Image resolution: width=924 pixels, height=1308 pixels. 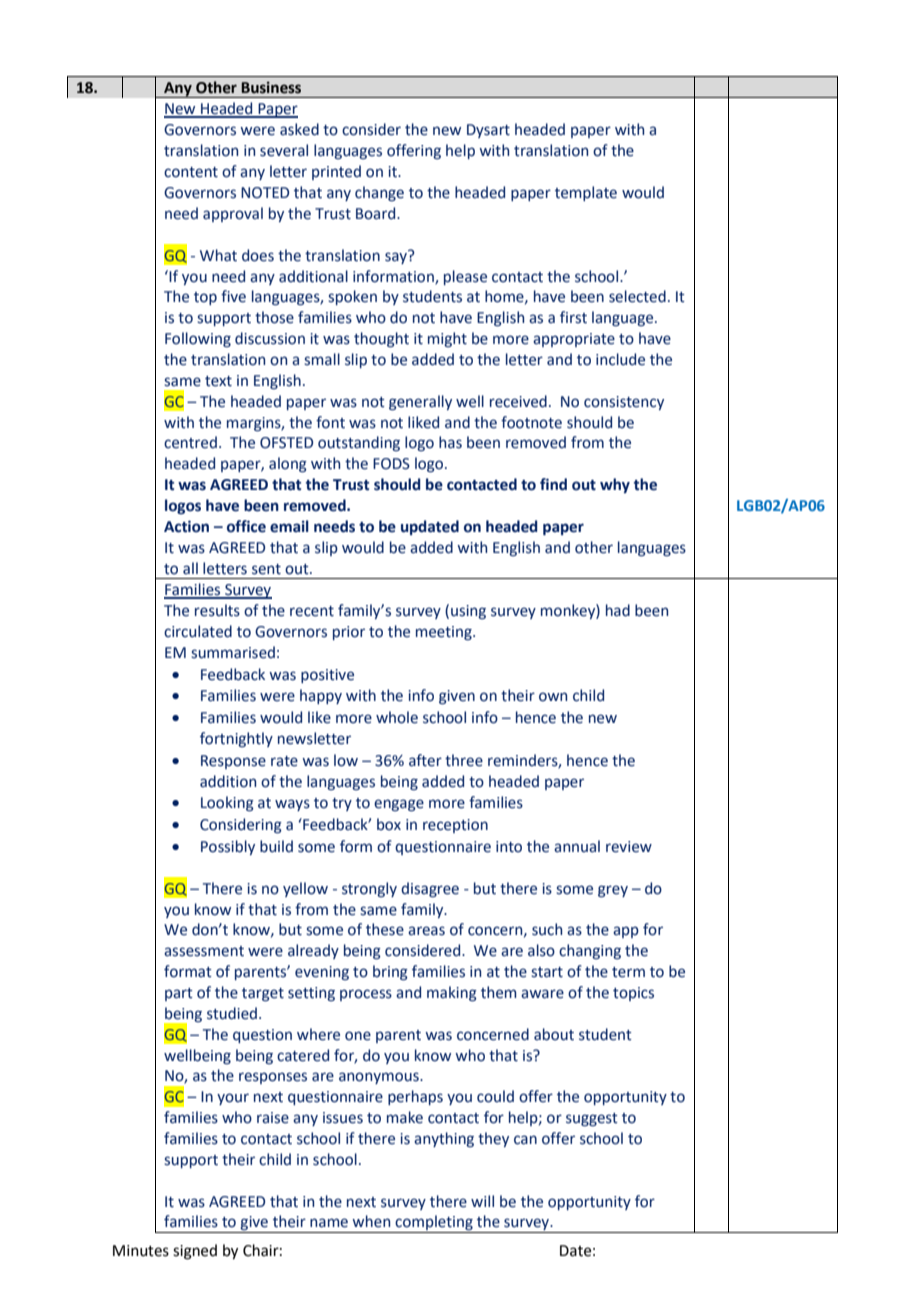 I want to click on signed, so click(x=195, y=1252).
